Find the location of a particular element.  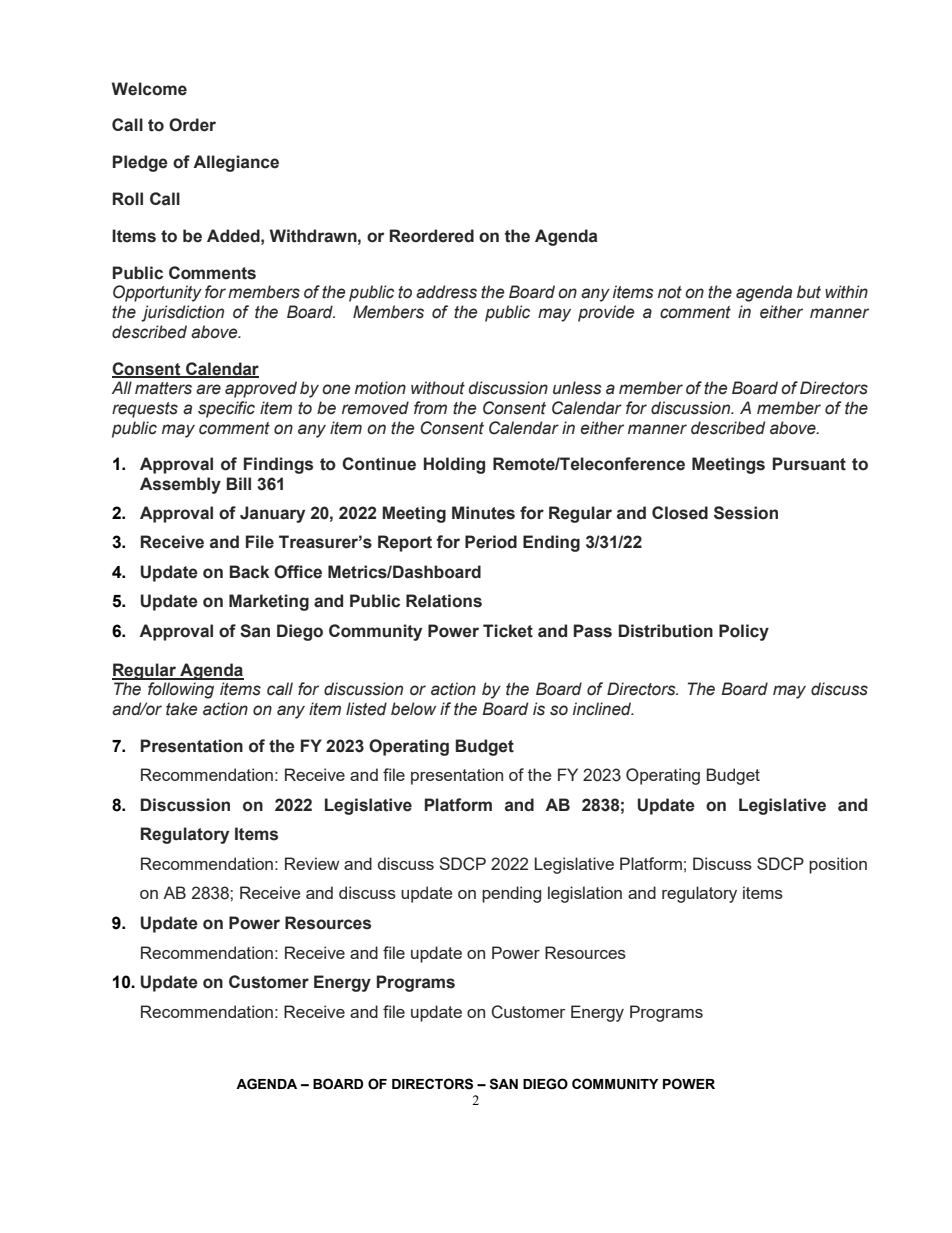

Welcome is located at coordinates (149, 89).
